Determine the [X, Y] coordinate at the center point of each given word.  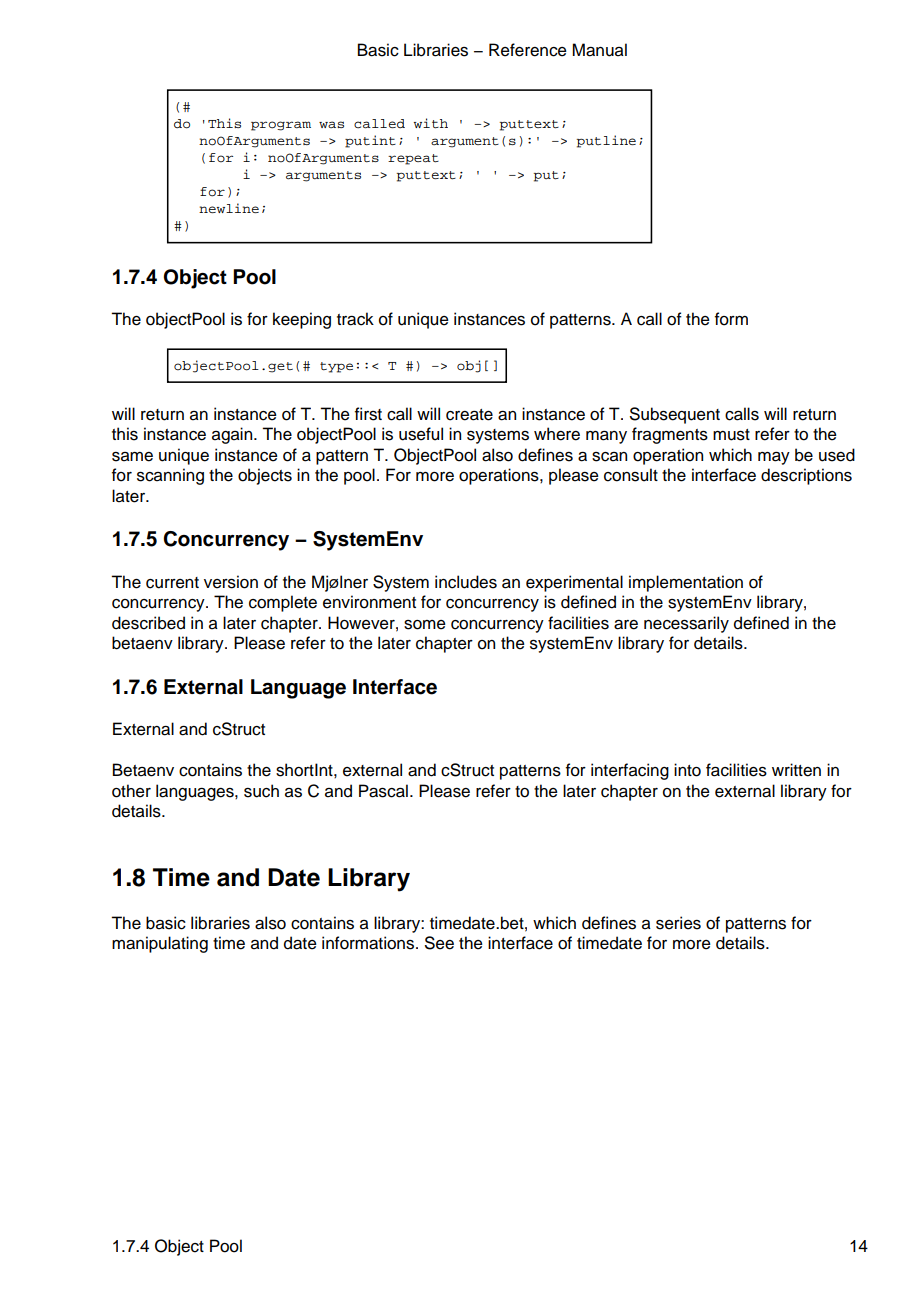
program [281, 126]
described [148, 623]
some [425, 625]
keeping [302, 320]
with [431, 123]
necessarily [686, 624]
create [469, 415]
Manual [599, 50]
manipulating [160, 944]
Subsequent [675, 415]
